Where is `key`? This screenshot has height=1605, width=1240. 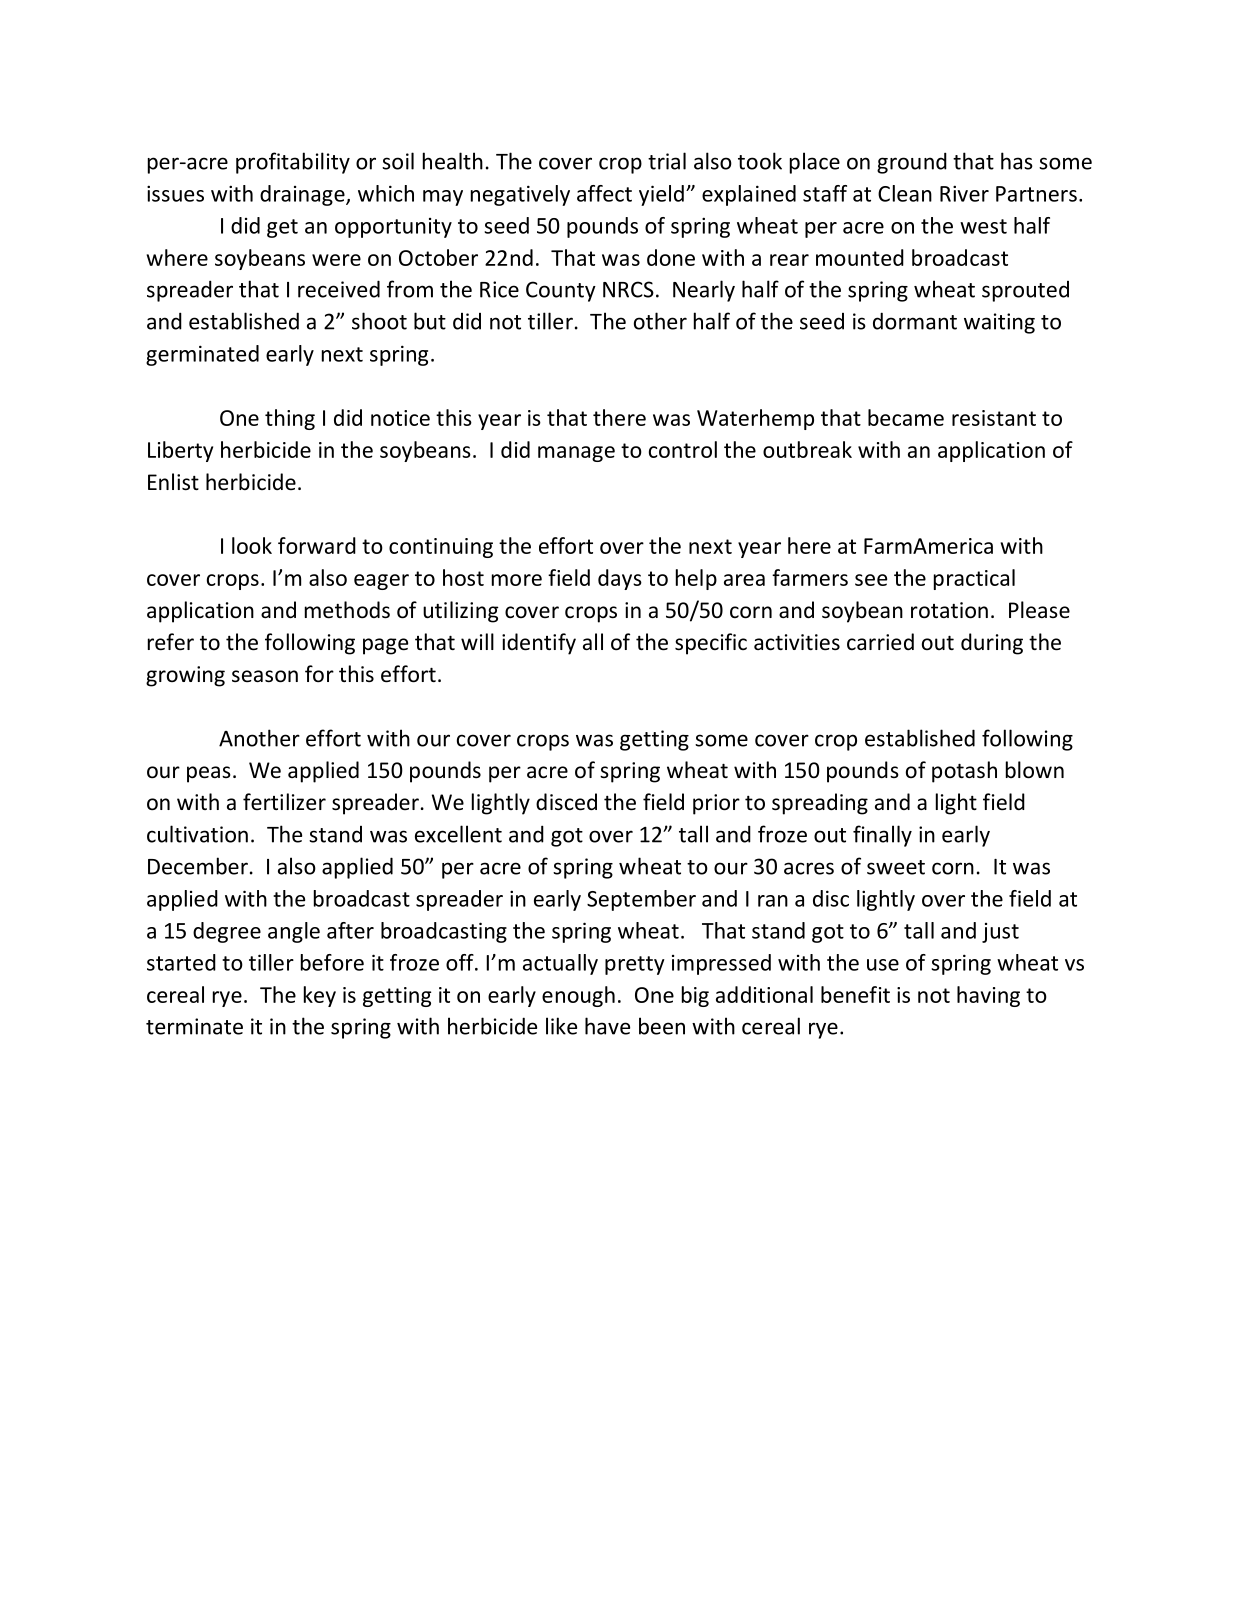 key is located at coordinates (320, 996).
